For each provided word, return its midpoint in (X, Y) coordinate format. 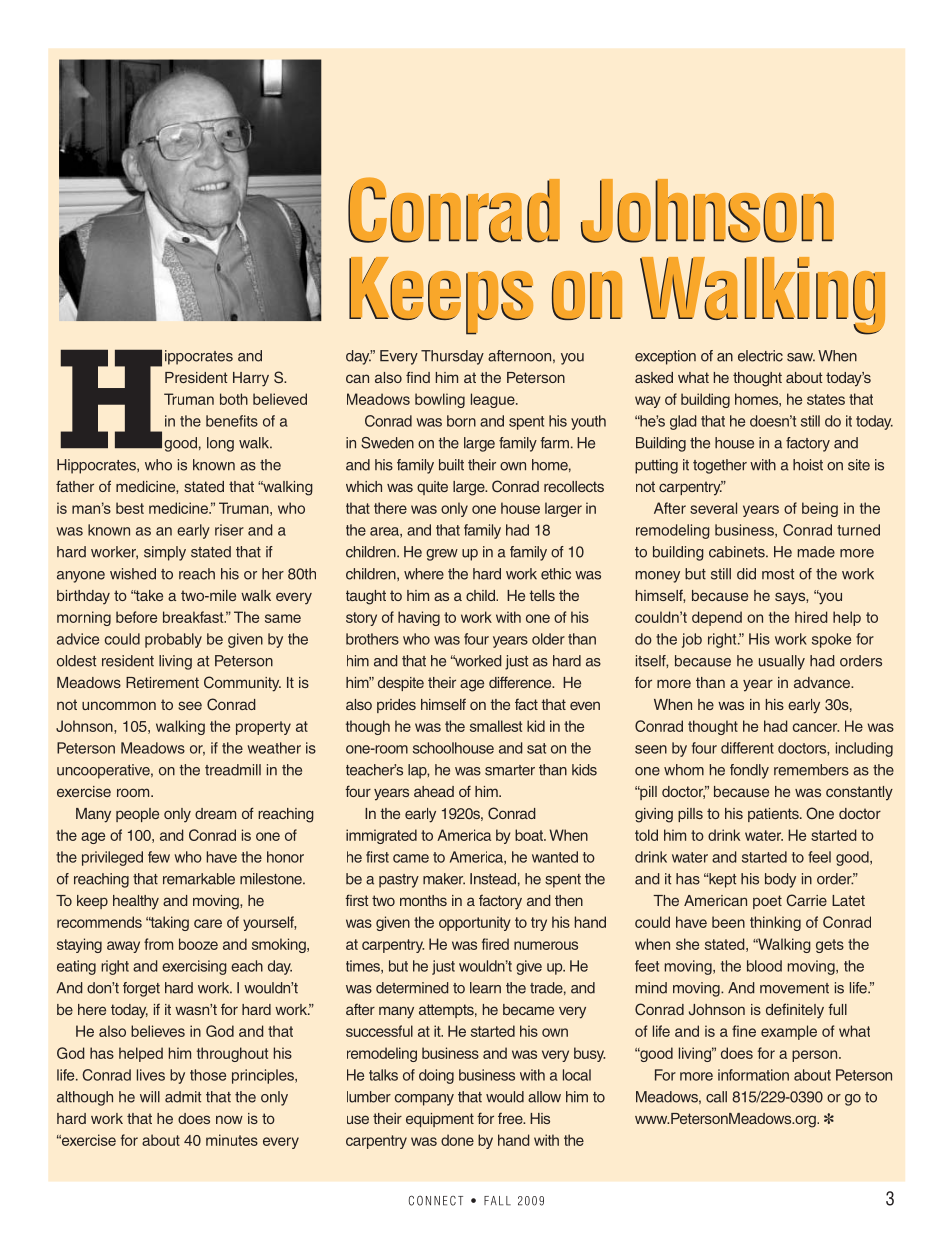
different (747, 748)
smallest (496, 726)
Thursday (452, 357)
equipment (440, 1120)
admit (183, 1097)
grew (442, 555)
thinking (775, 923)
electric (760, 356)
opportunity (475, 923)
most (778, 574)
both (234, 399)
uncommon (119, 705)
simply (165, 553)
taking (169, 923)
